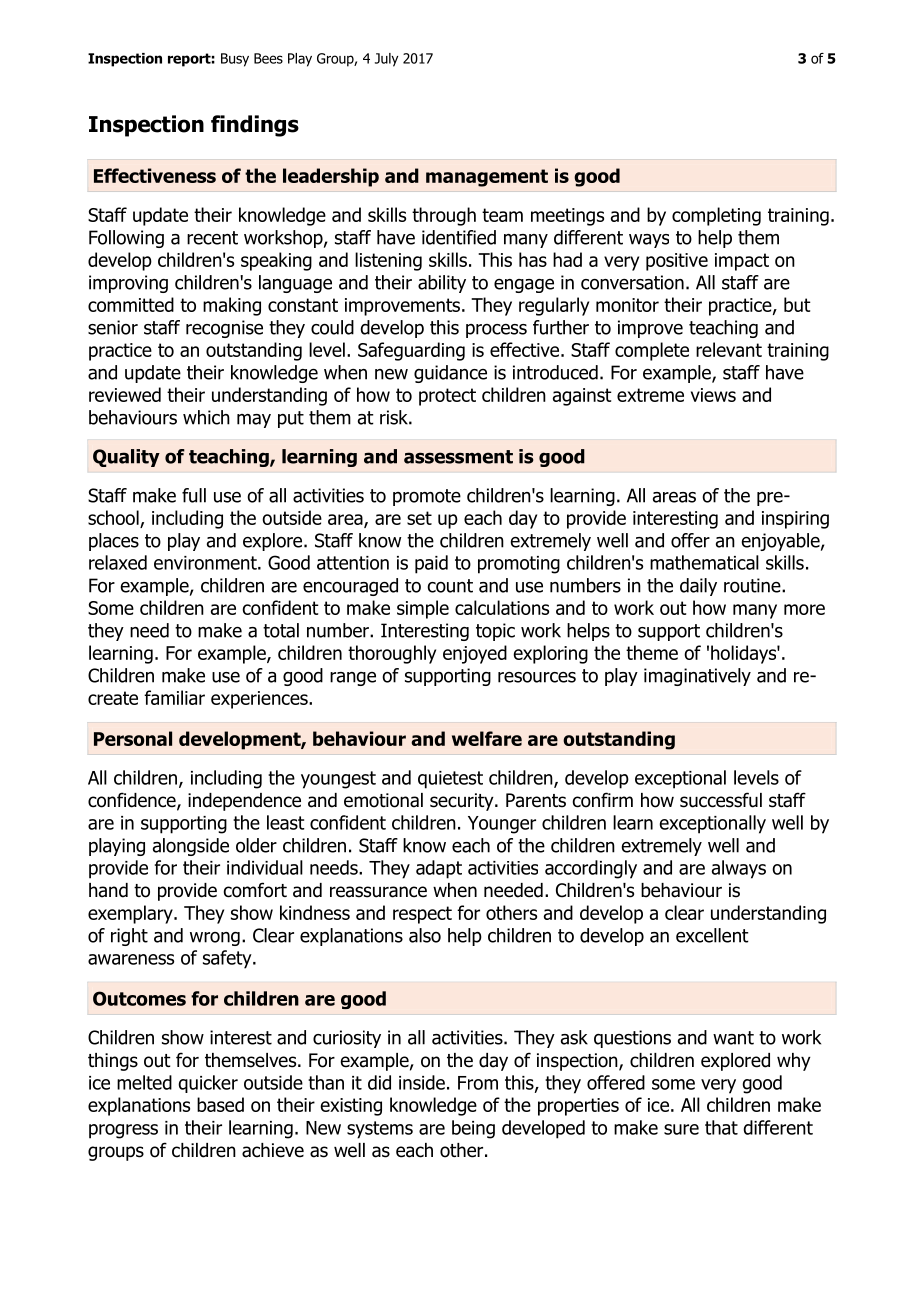 This screenshot has width=924, height=1308. I want to click on July, so click(386, 60).
